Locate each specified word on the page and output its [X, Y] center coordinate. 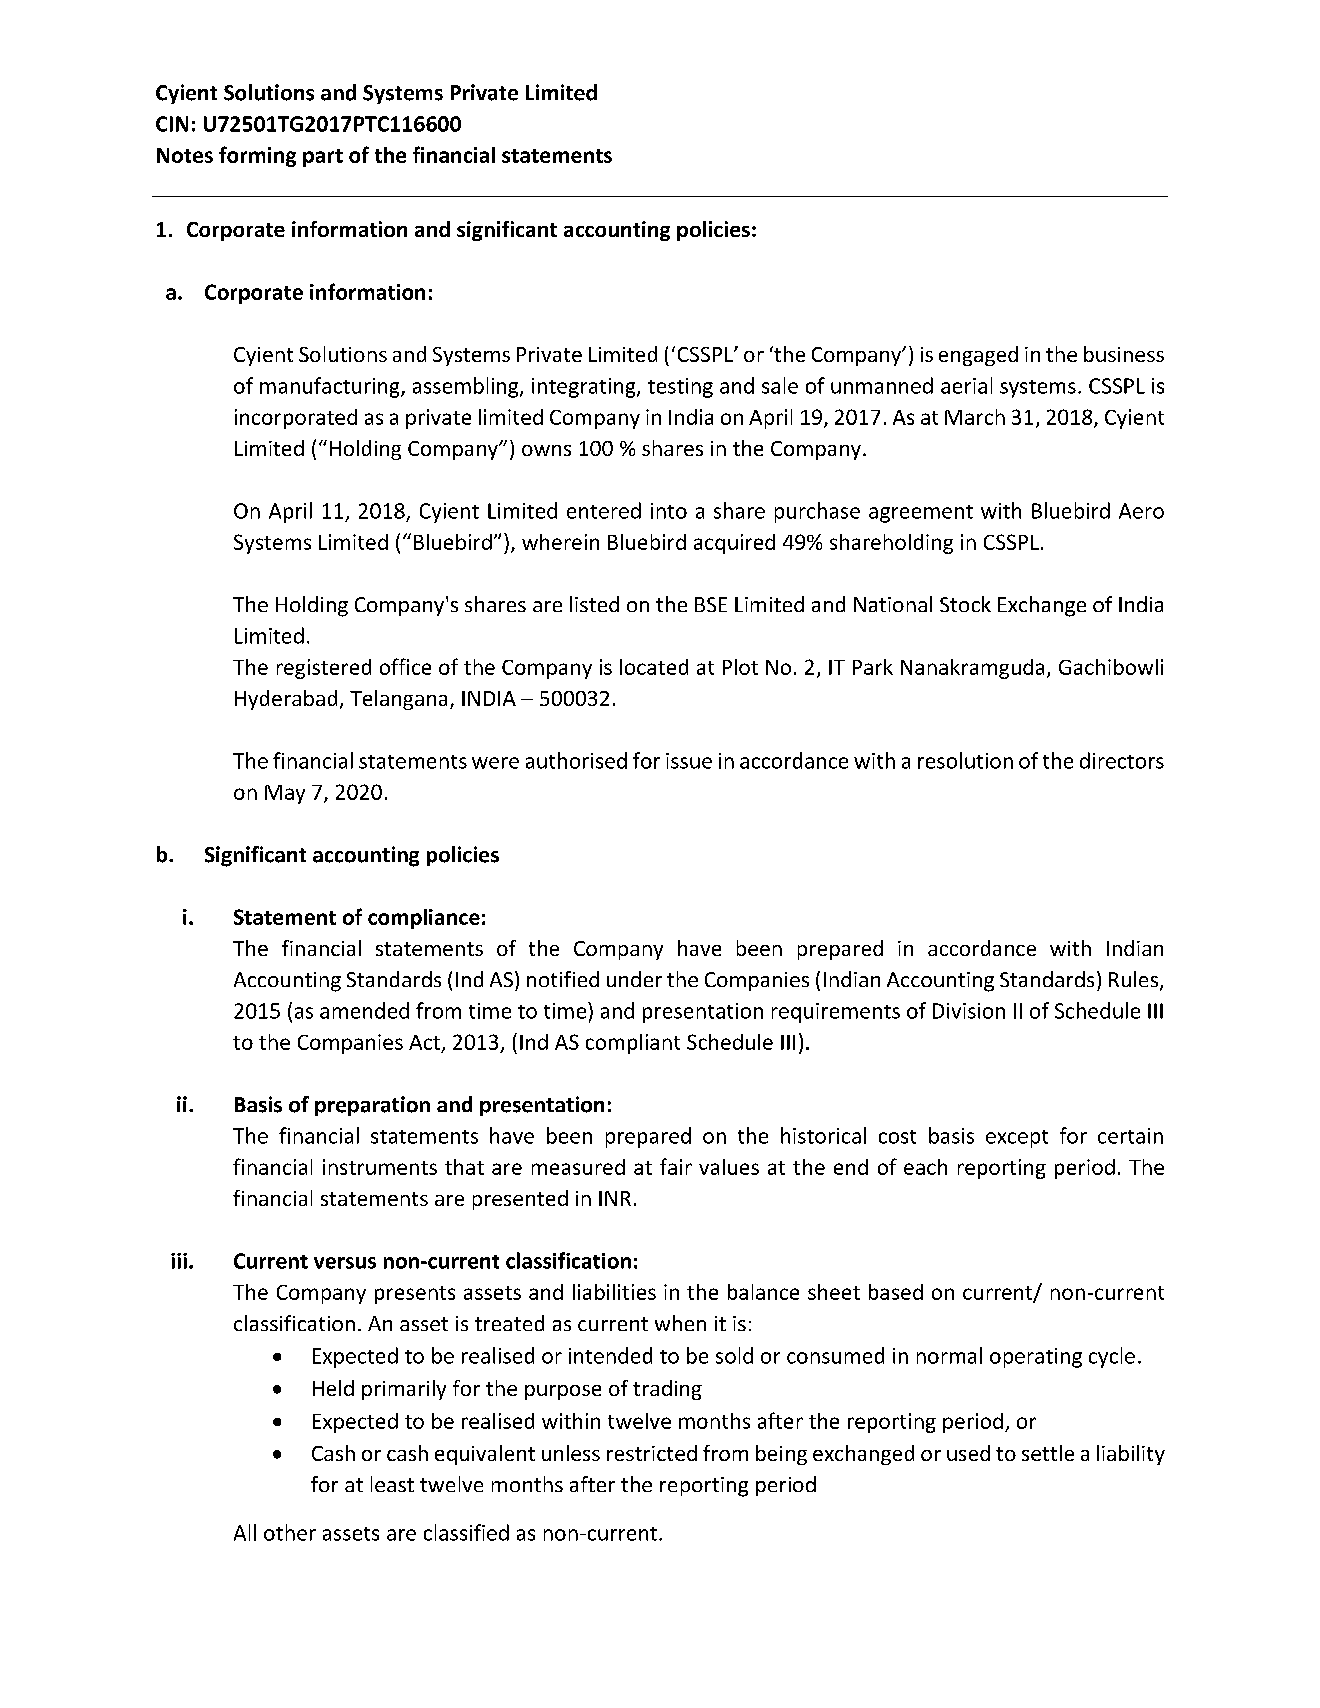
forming [257, 156]
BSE [711, 604]
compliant [633, 1044]
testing [680, 388]
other [290, 1532]
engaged [978, 356]
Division [969, 1011]
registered [324, 669]
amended [364, 1010]
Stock [965, 604]
